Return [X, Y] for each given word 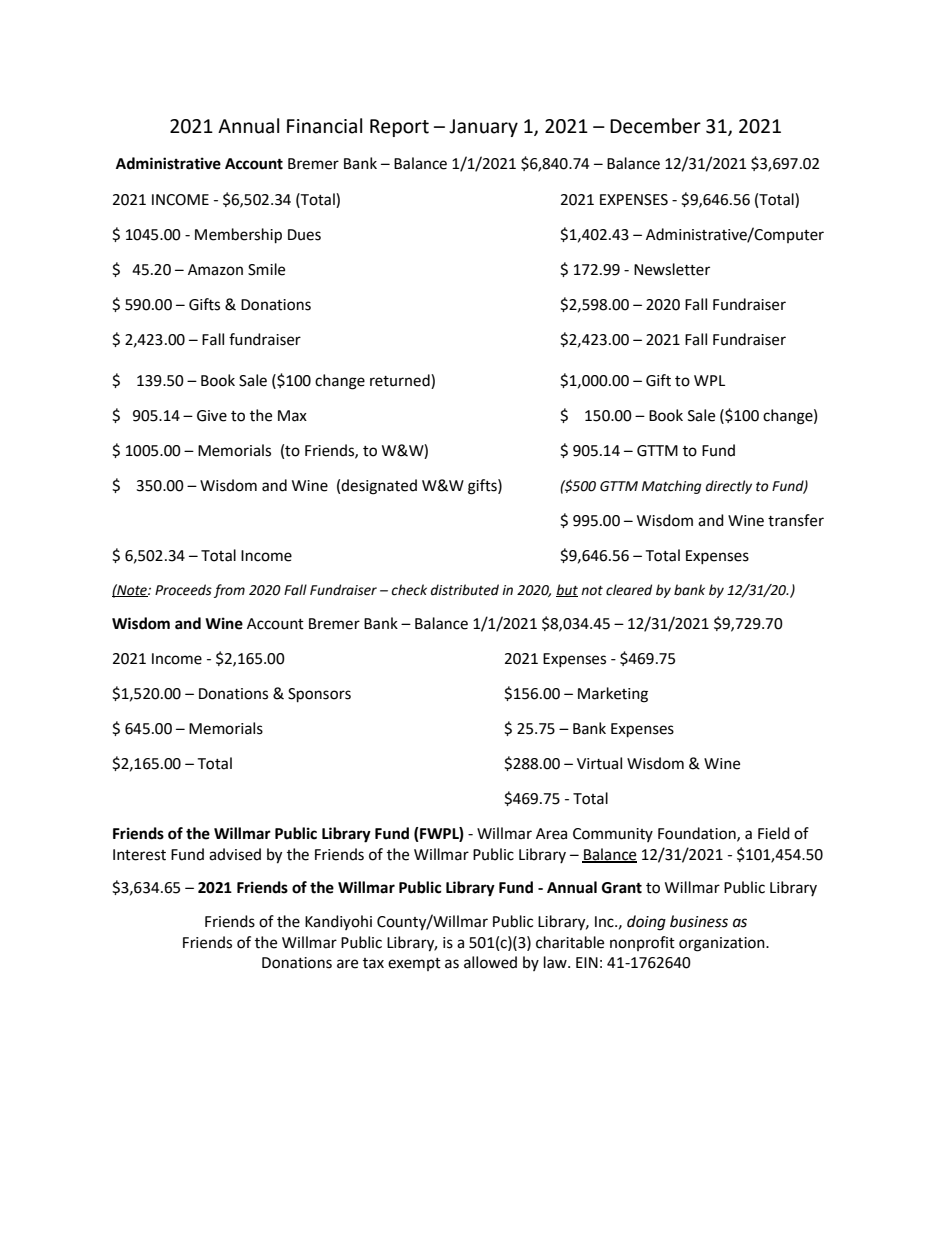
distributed [465, 590]
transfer [796, 520]
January [483, 128]
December [655, 126]
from [229, 591]
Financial [324, 126]
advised [235, 854]
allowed [490, 962]
